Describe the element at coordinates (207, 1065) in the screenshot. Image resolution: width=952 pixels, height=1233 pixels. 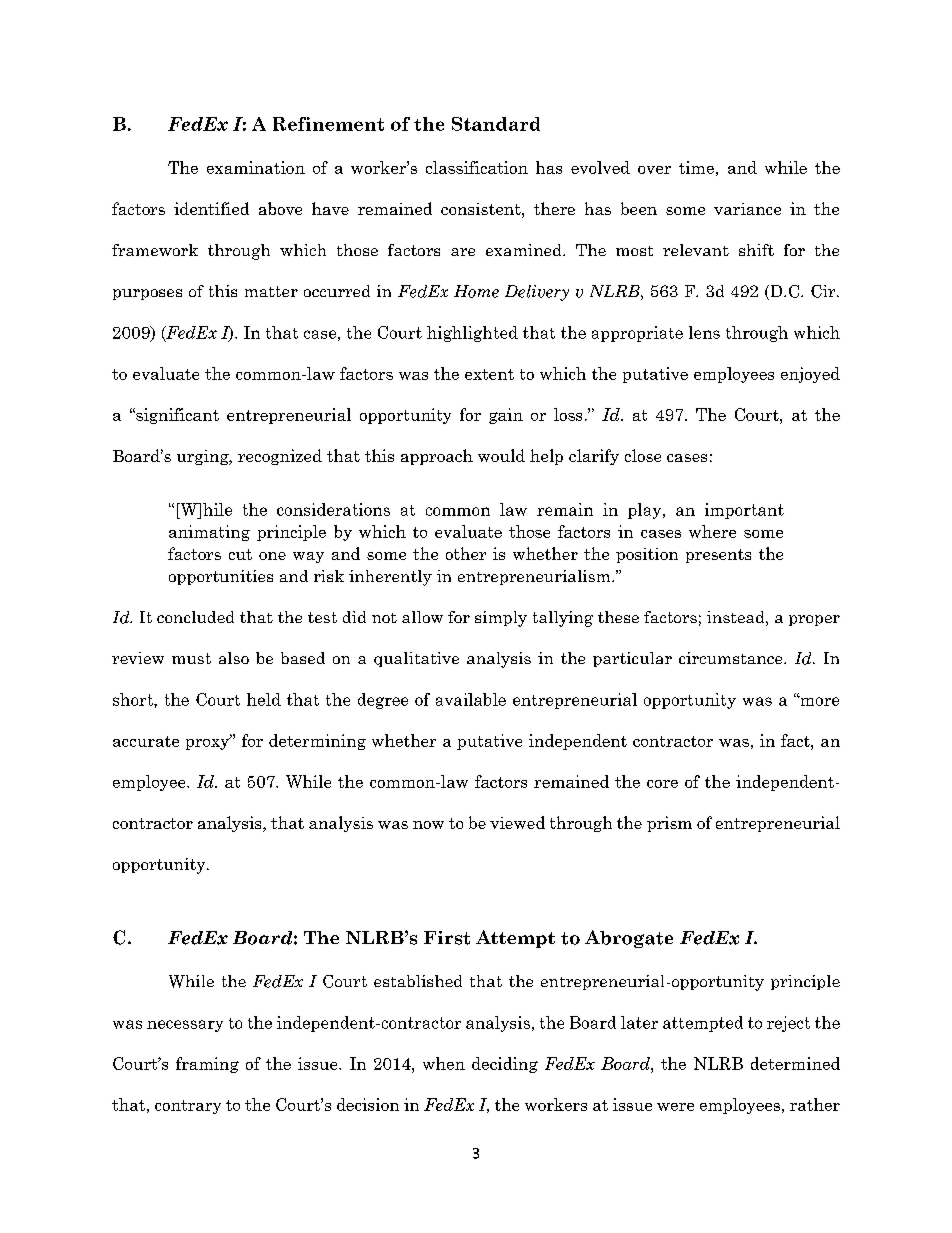
I see `framing` at that location.
